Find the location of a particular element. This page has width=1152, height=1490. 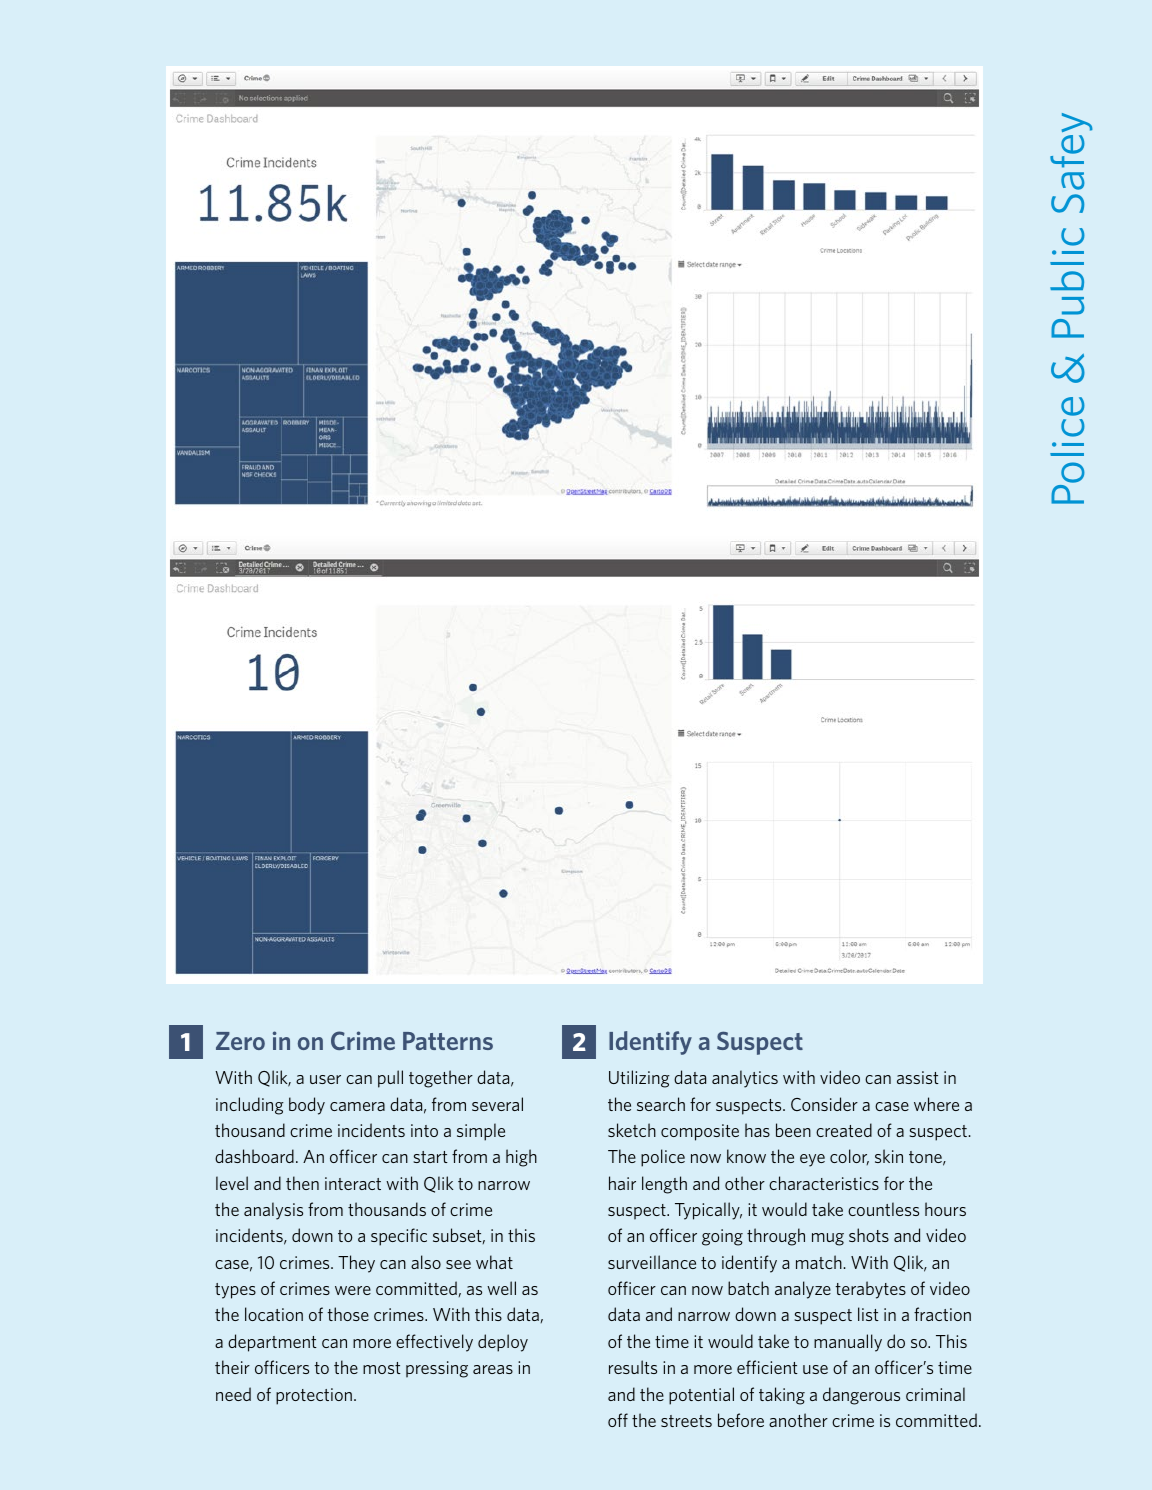

assist is located at coordinates (918, 1077).
